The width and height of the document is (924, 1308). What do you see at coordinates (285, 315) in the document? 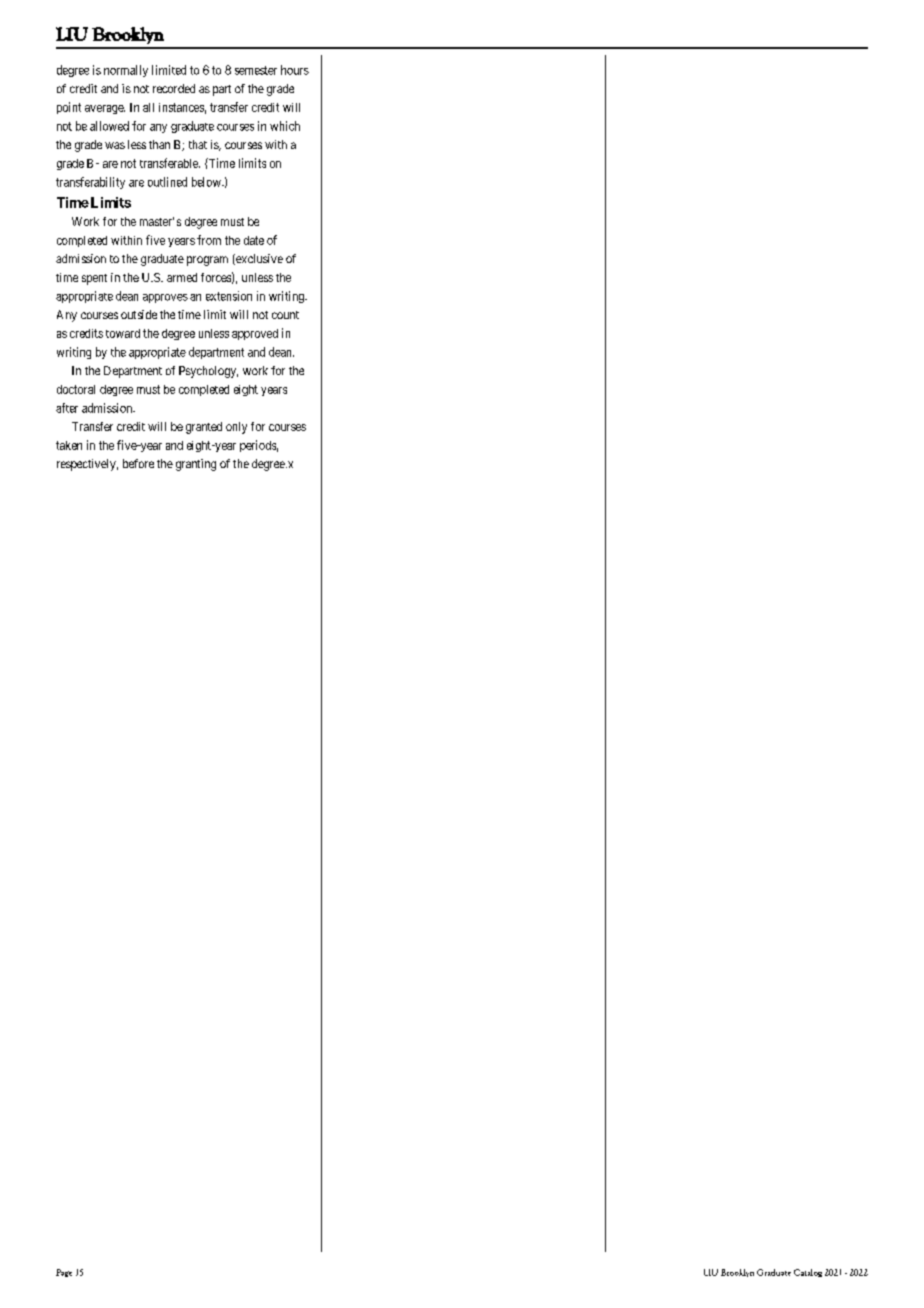
I see `count` at bounding box center [285, 315].
